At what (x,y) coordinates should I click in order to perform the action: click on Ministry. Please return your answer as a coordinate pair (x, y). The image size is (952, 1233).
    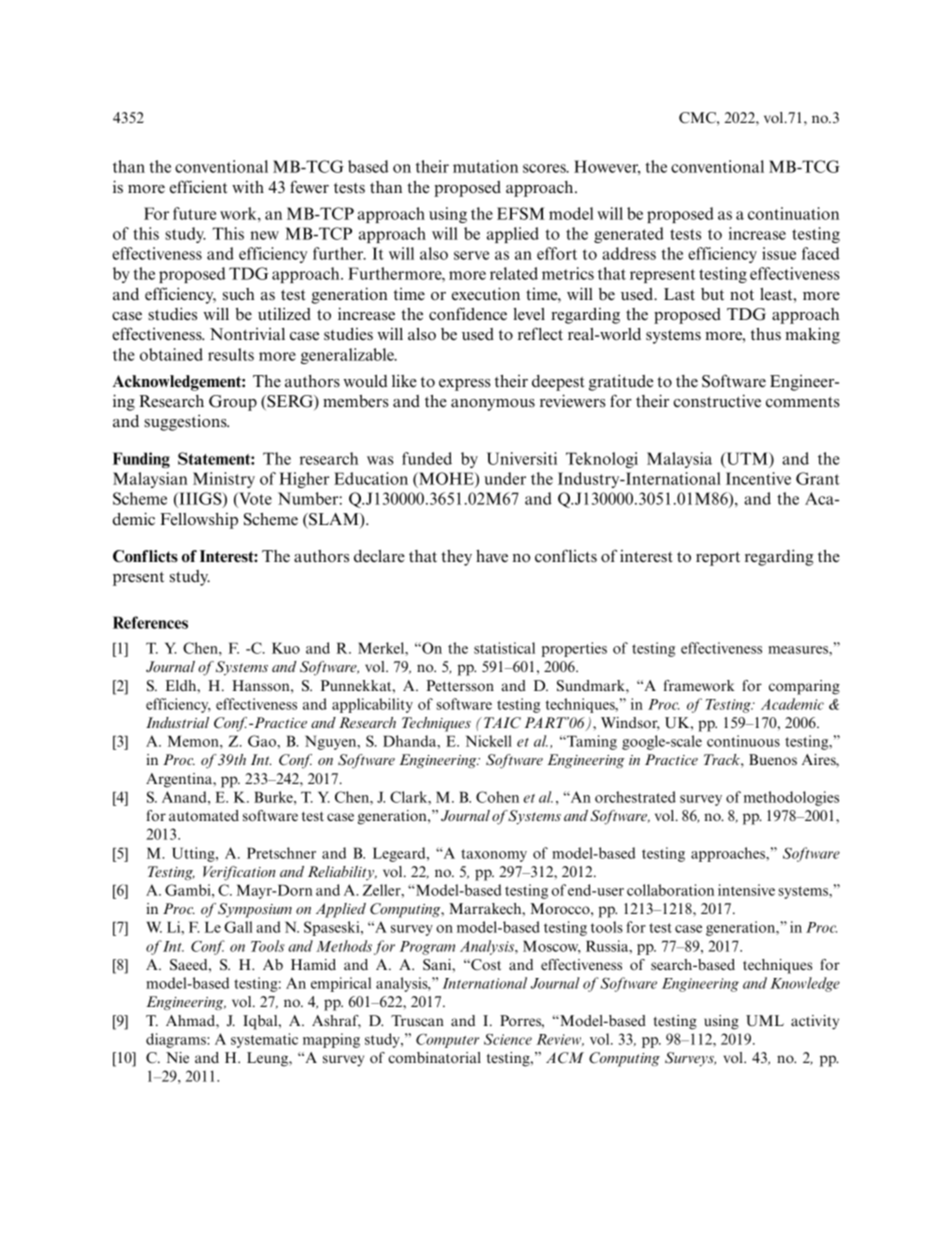
    Looking at the image, I should click on (224, 480).
